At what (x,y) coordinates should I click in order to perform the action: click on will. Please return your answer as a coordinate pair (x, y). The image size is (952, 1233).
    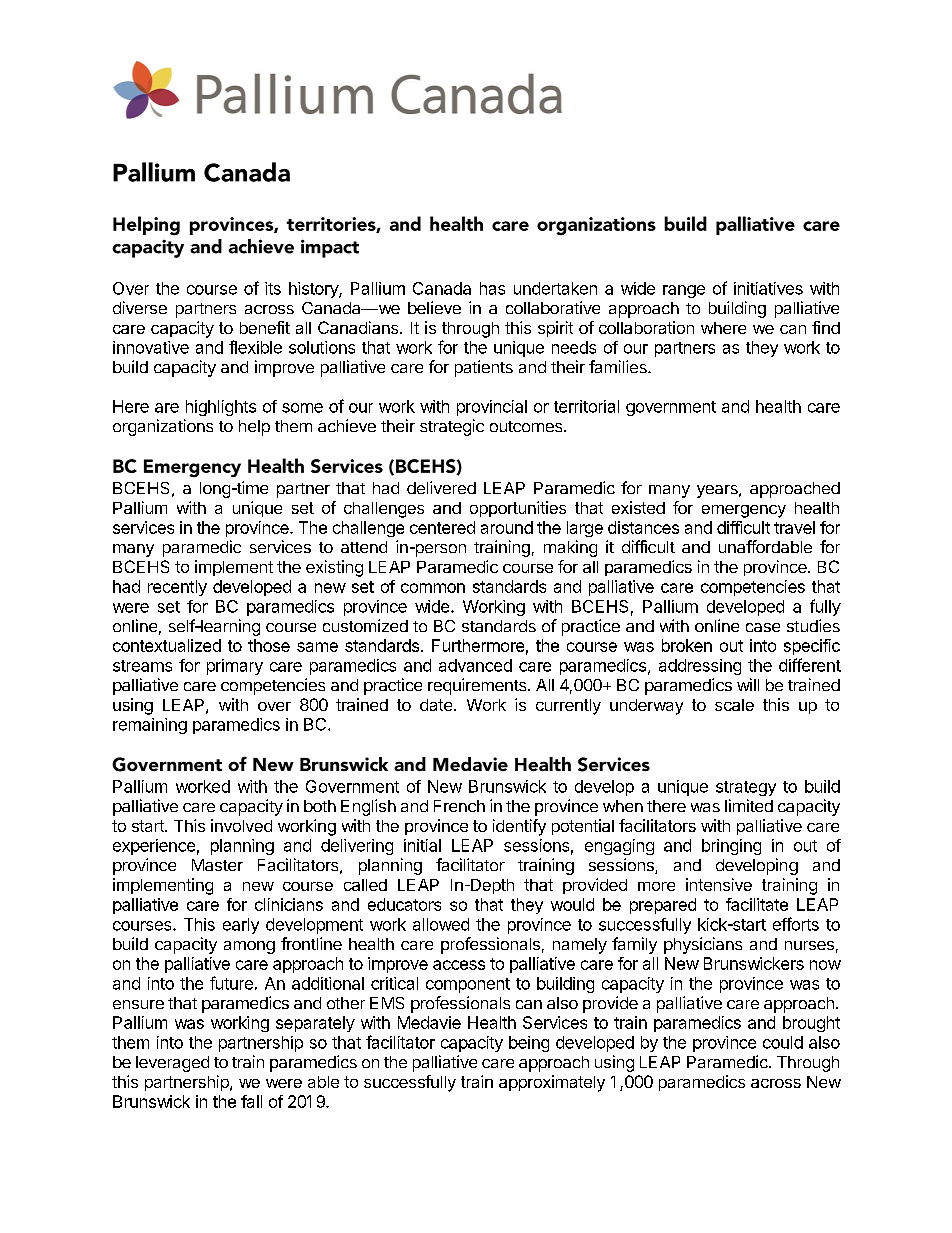
    Looking at the image, I should click on (748, 684).
